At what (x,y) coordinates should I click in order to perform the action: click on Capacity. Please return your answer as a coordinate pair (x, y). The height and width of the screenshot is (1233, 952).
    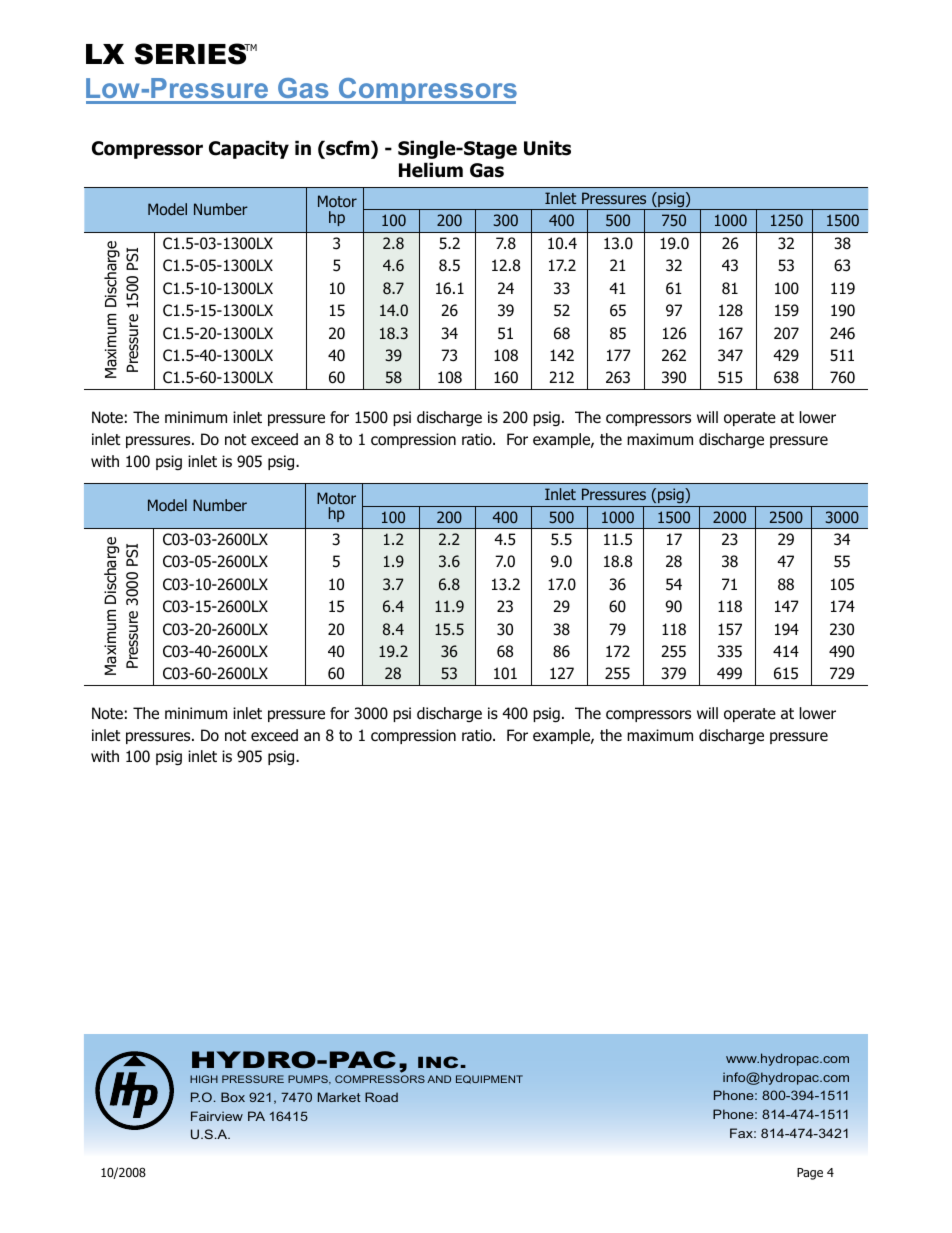
    Looking at the image, I should click on (249, 149).
